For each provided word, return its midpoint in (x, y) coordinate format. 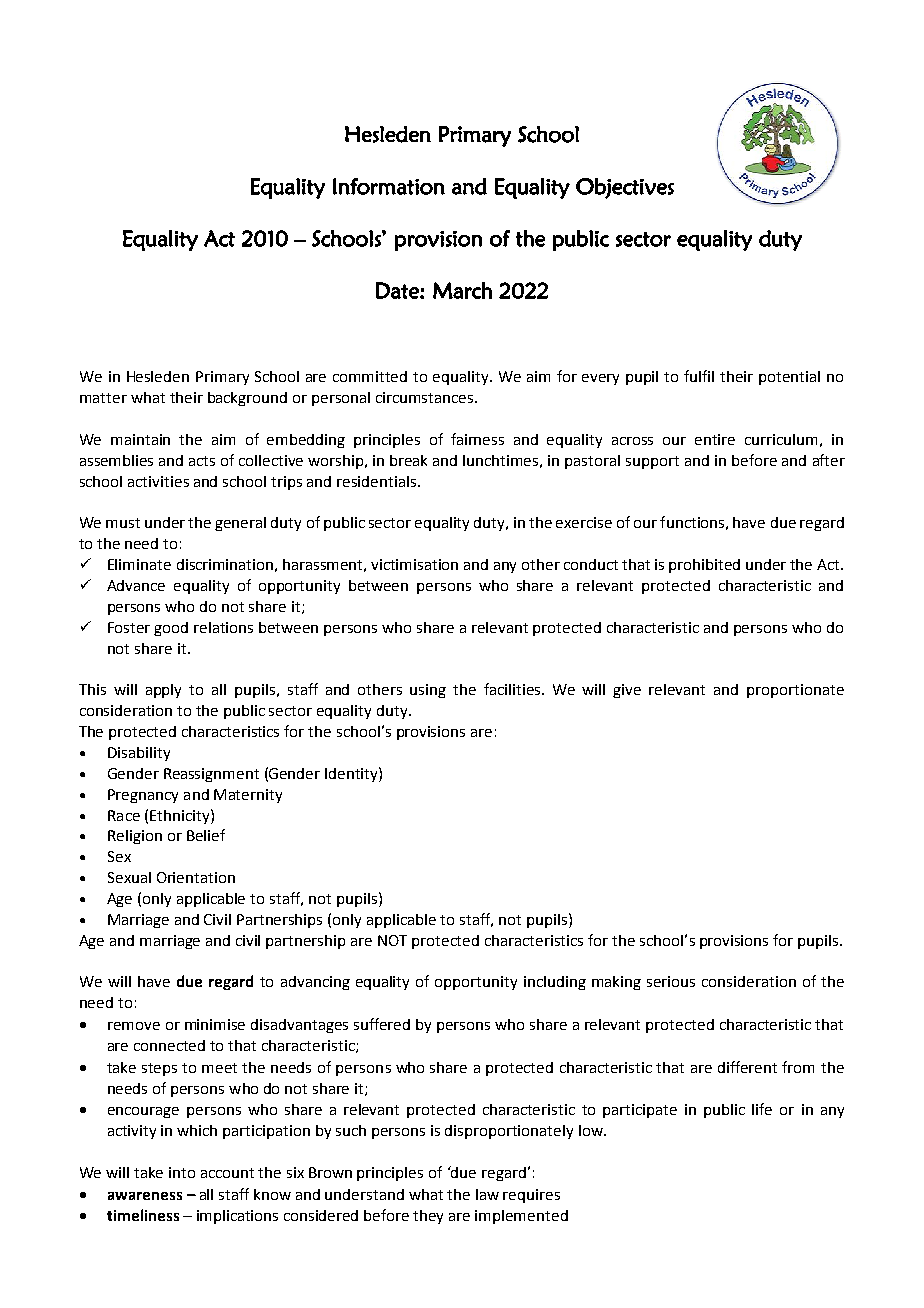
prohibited (704, 566)
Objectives (625, 188)
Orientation (196, 877)
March (462, 290)
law (487, 1194)
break (408, 460)
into (182, 1172)
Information (389, 186)
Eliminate (139, 564)
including (555, 983)
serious (671, 981)
